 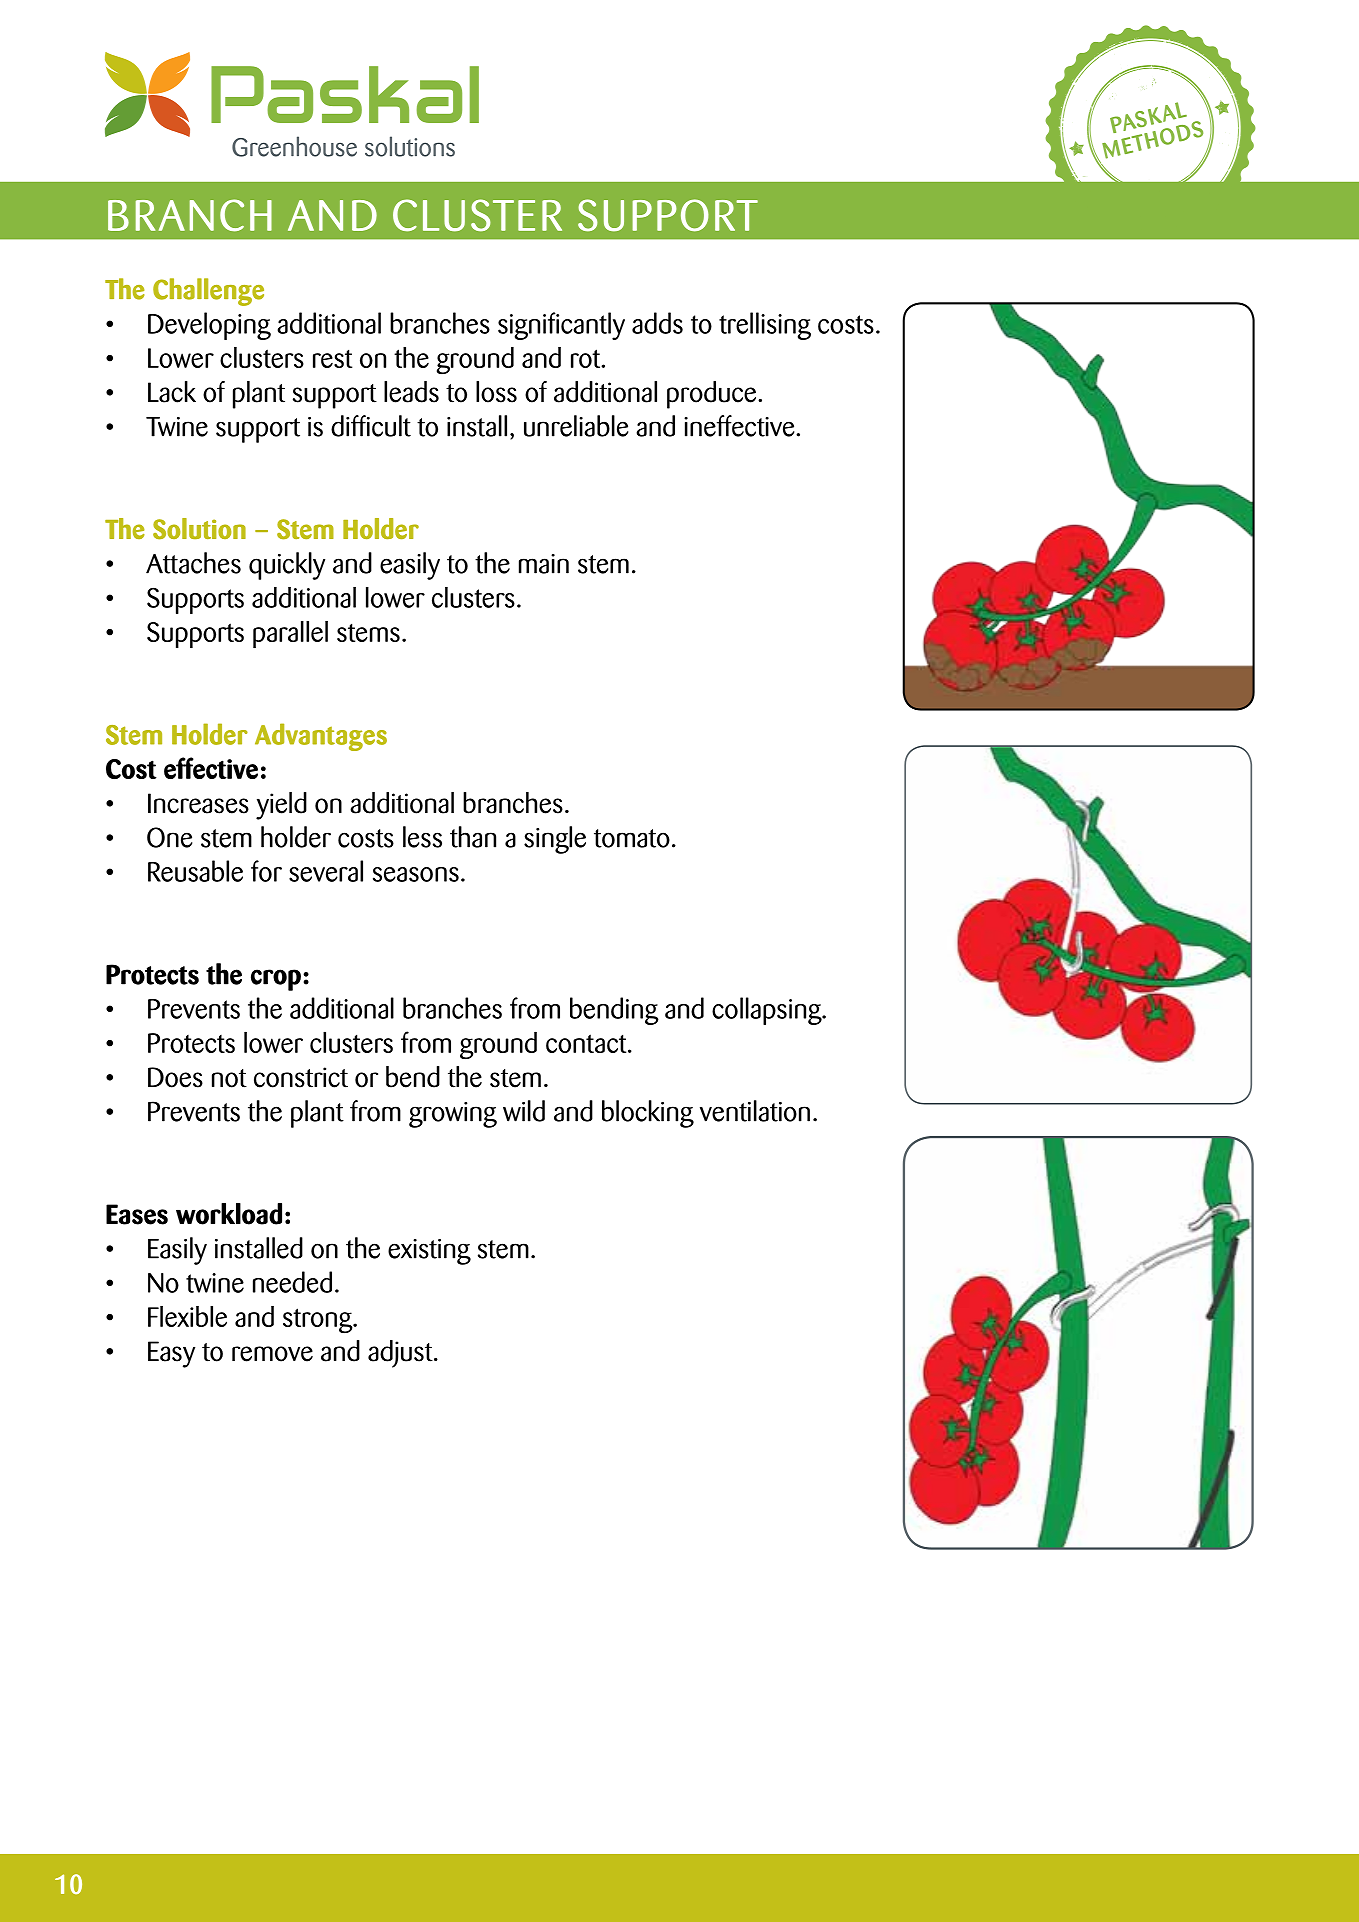 I want to click on blocking, so click(x=648, y=1114).
